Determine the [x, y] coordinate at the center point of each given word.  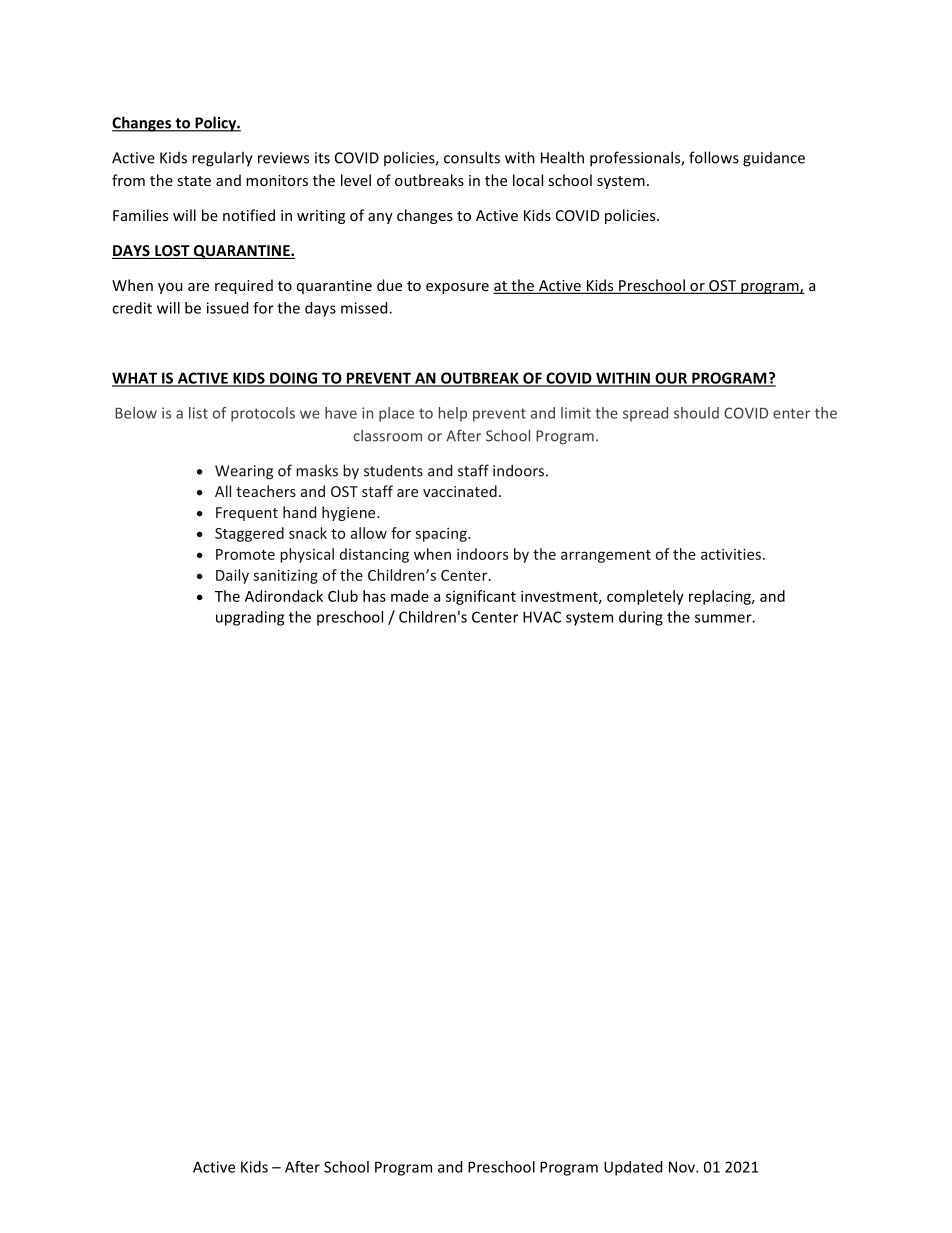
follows [714, 157]
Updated [633, 1168]
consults [472, 157]
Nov [683, 1167]
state [194, 181]
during [641, 618]
